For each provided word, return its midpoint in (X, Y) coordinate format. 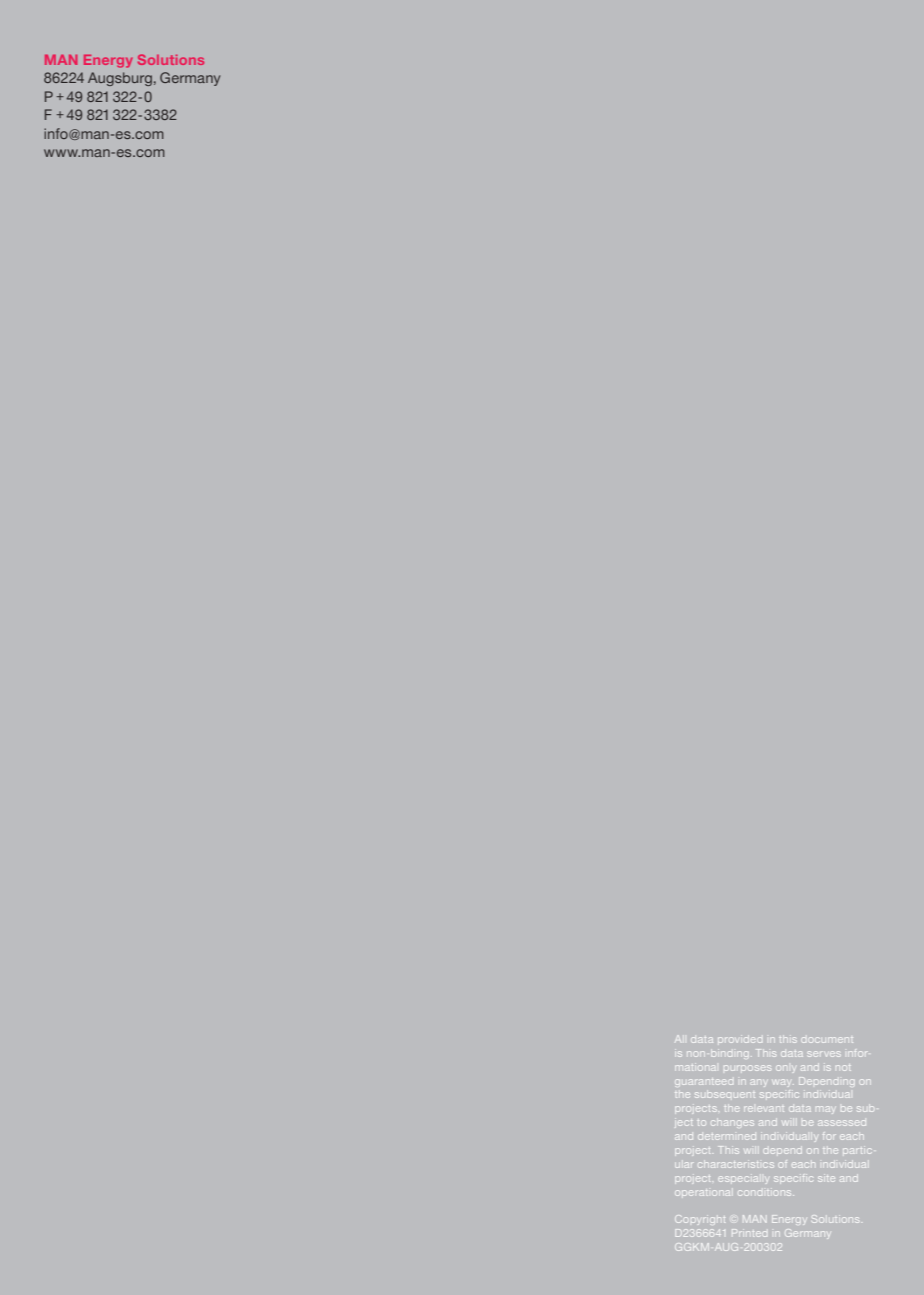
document (827, 1040)
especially (743, 1180)
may (825, 1110)
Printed (749, 1233)
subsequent (725, 1095)
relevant (764, 1109)
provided (740, 1039)
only (785, 1069)
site (826, 1179)
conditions (766, 1193)
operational (702, 1193)
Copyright (700, 1220)
